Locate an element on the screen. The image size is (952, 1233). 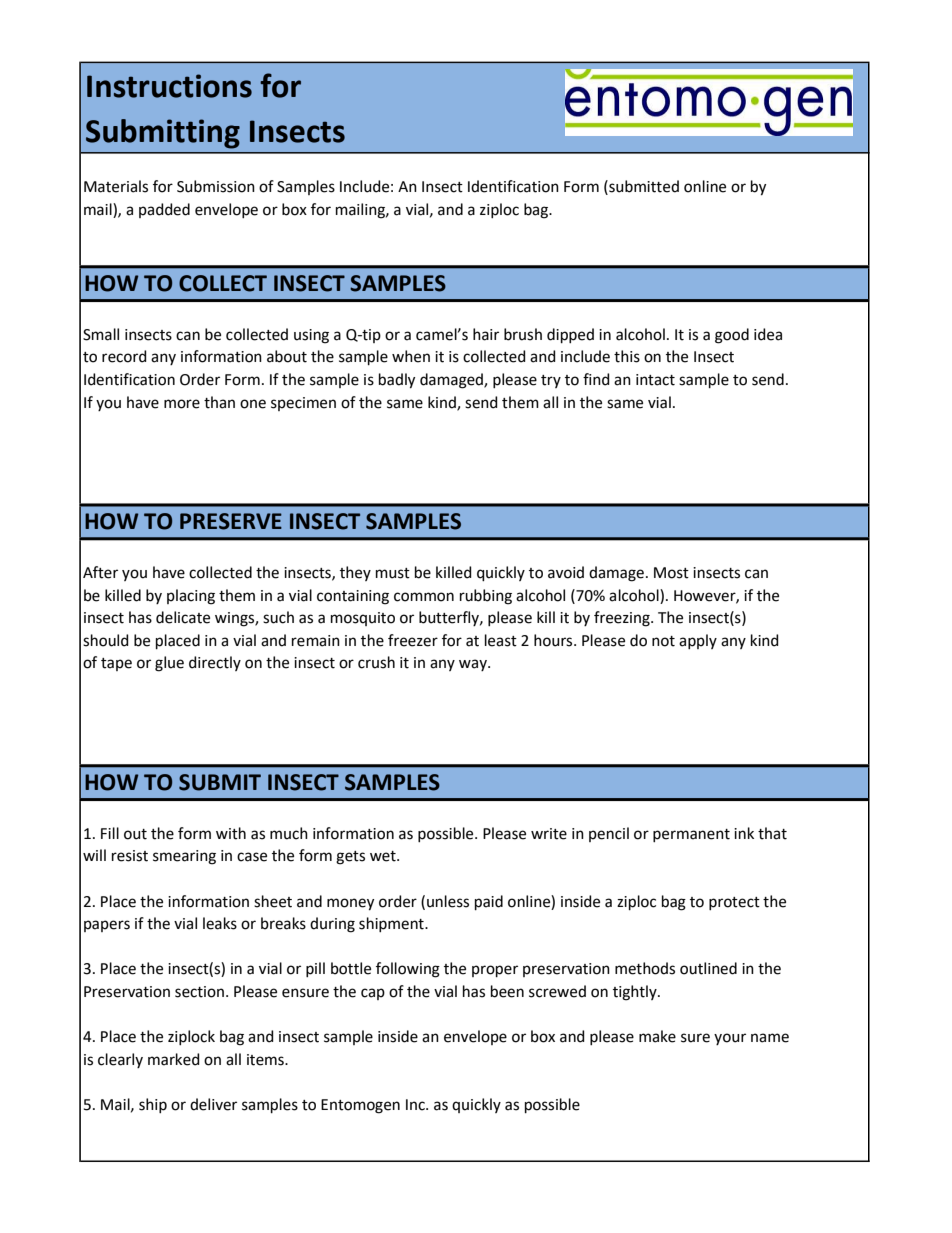
make is located at coordinates (657, 1036).
